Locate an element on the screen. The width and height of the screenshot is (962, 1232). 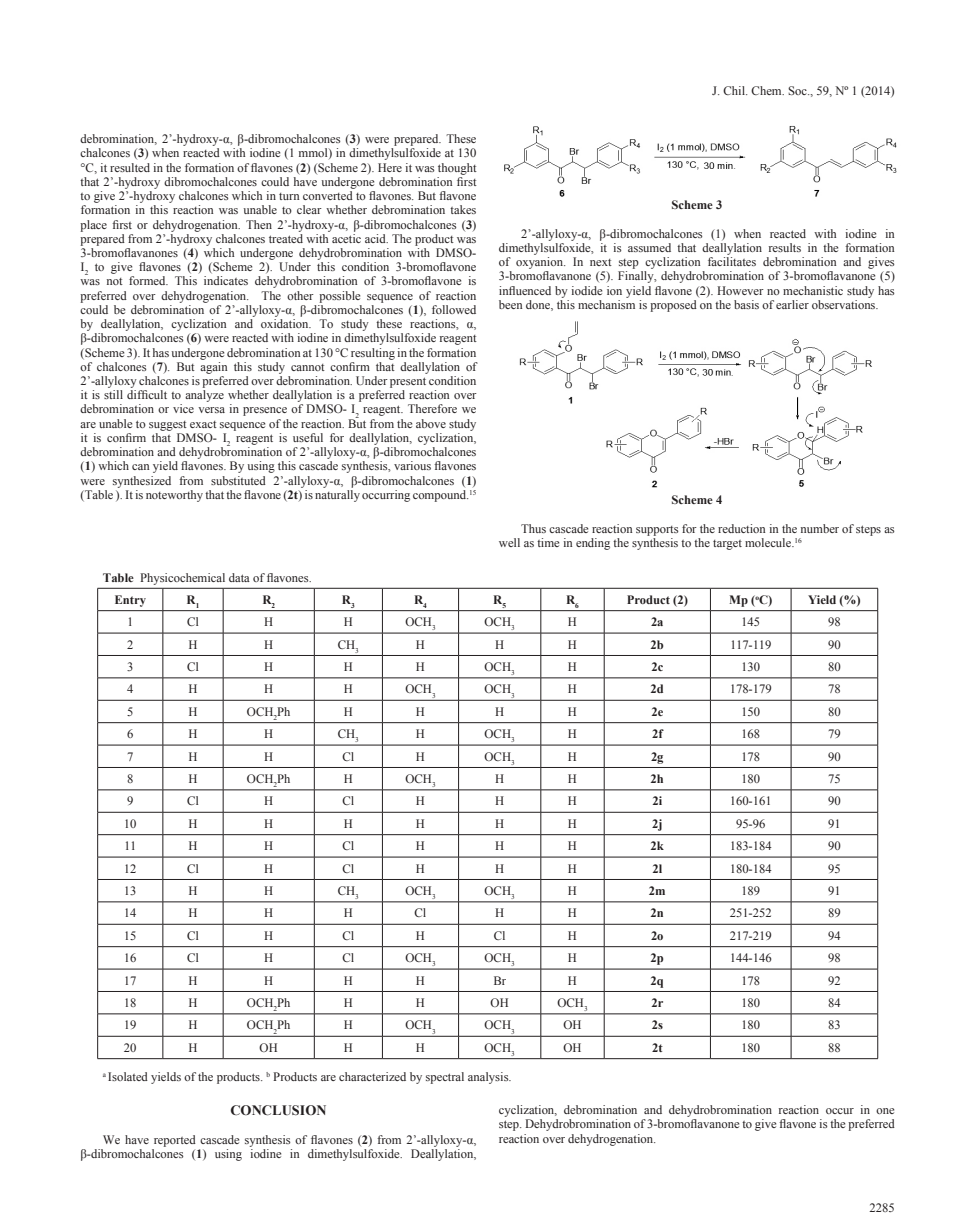
thought is located at coordinates (457, 169).
